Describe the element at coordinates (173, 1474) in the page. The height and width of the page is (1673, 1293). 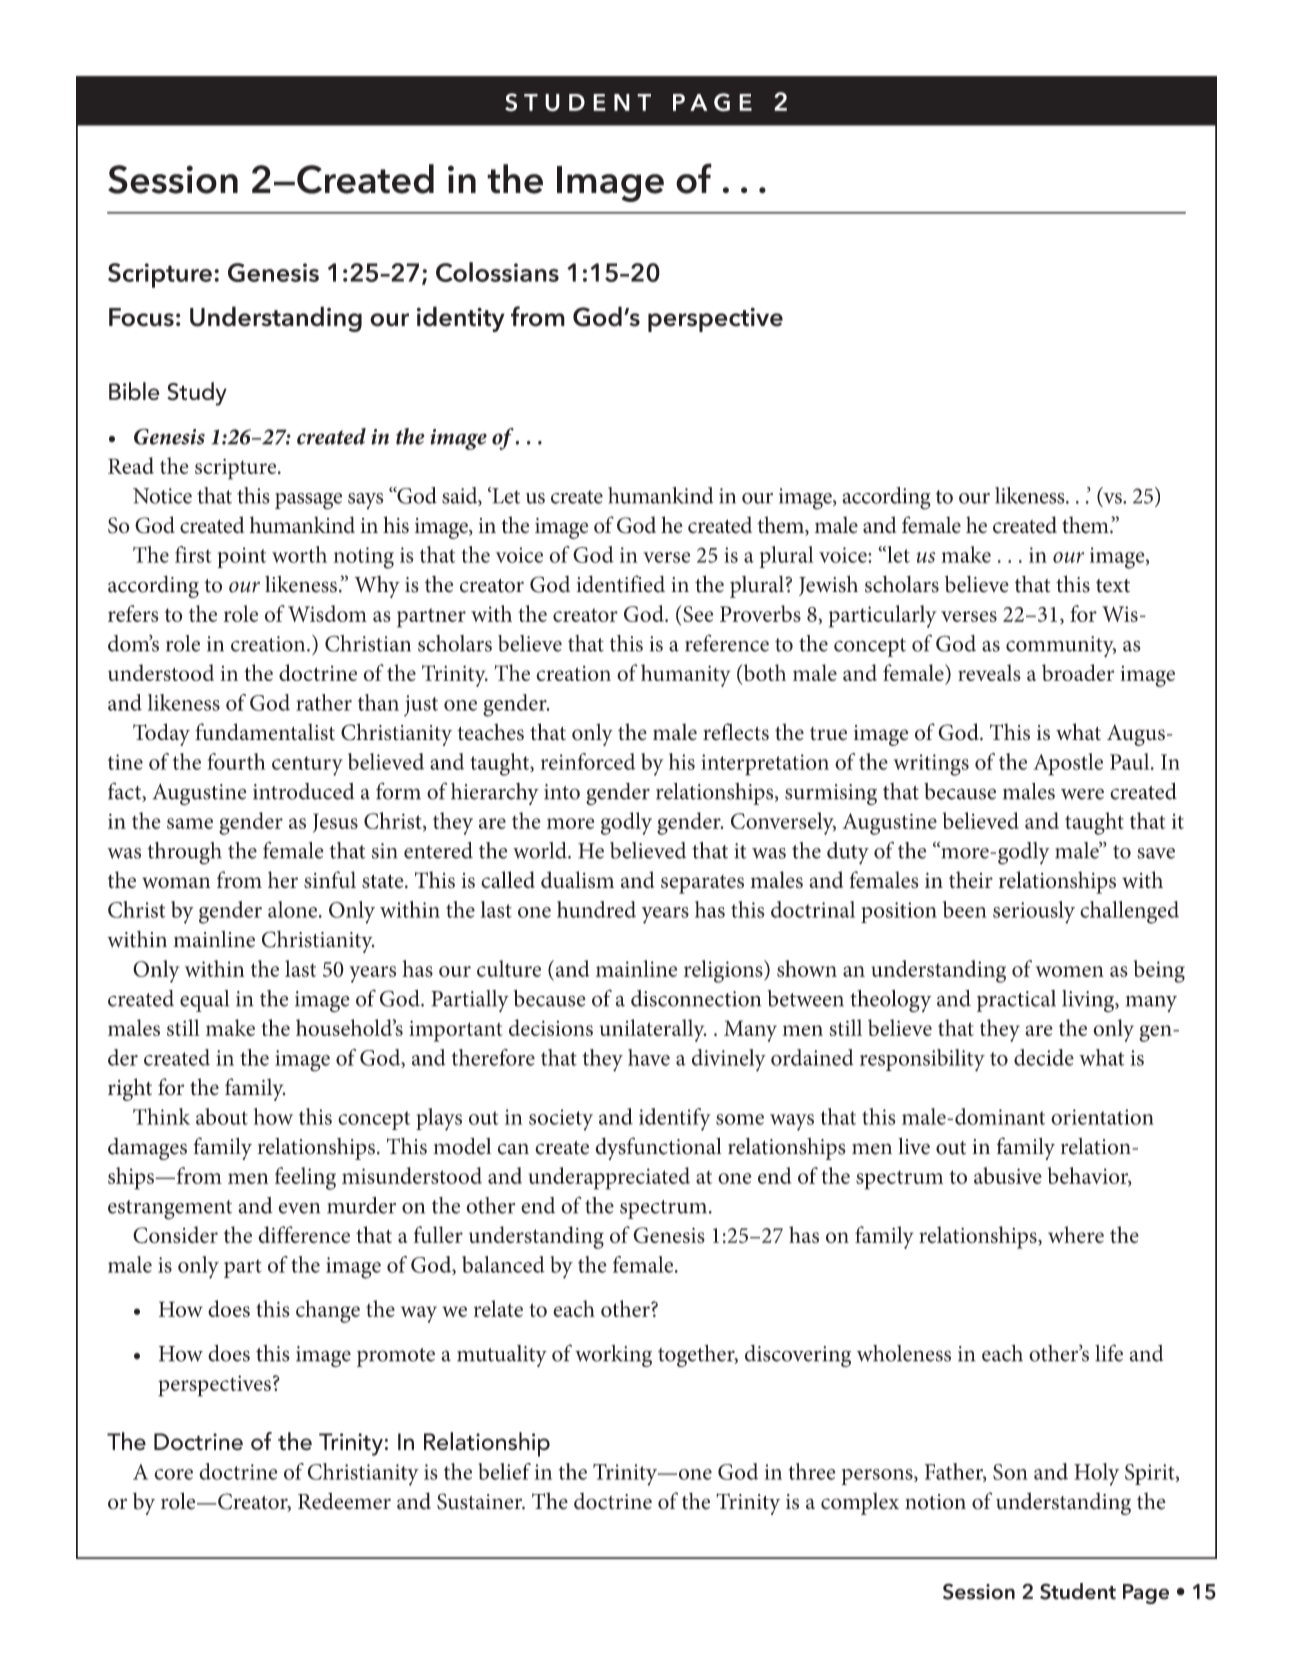
I see `core` at that location.
